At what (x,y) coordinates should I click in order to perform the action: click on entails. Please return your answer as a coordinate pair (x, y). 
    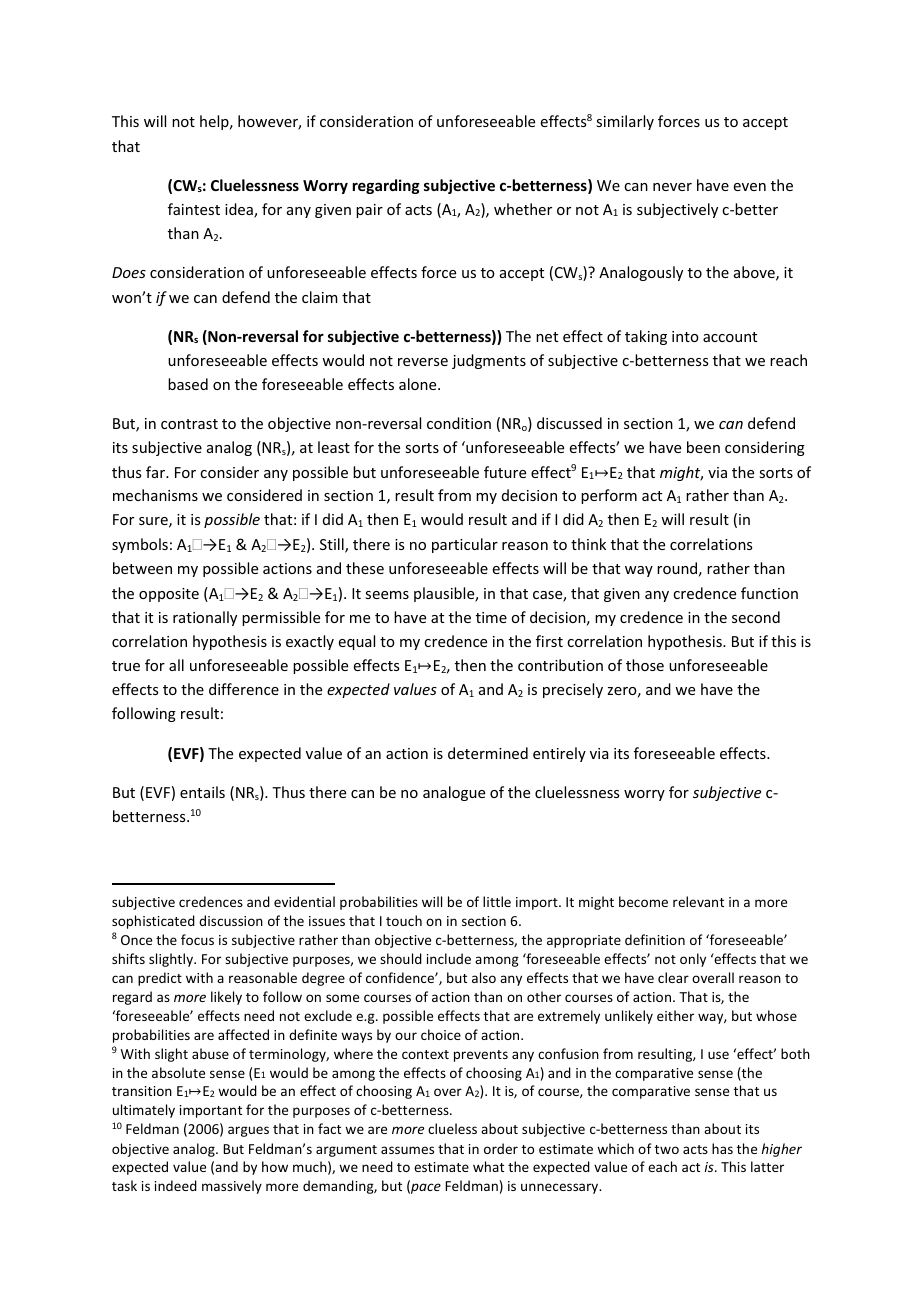
    Looking at the image, I should click on (202, 792).
